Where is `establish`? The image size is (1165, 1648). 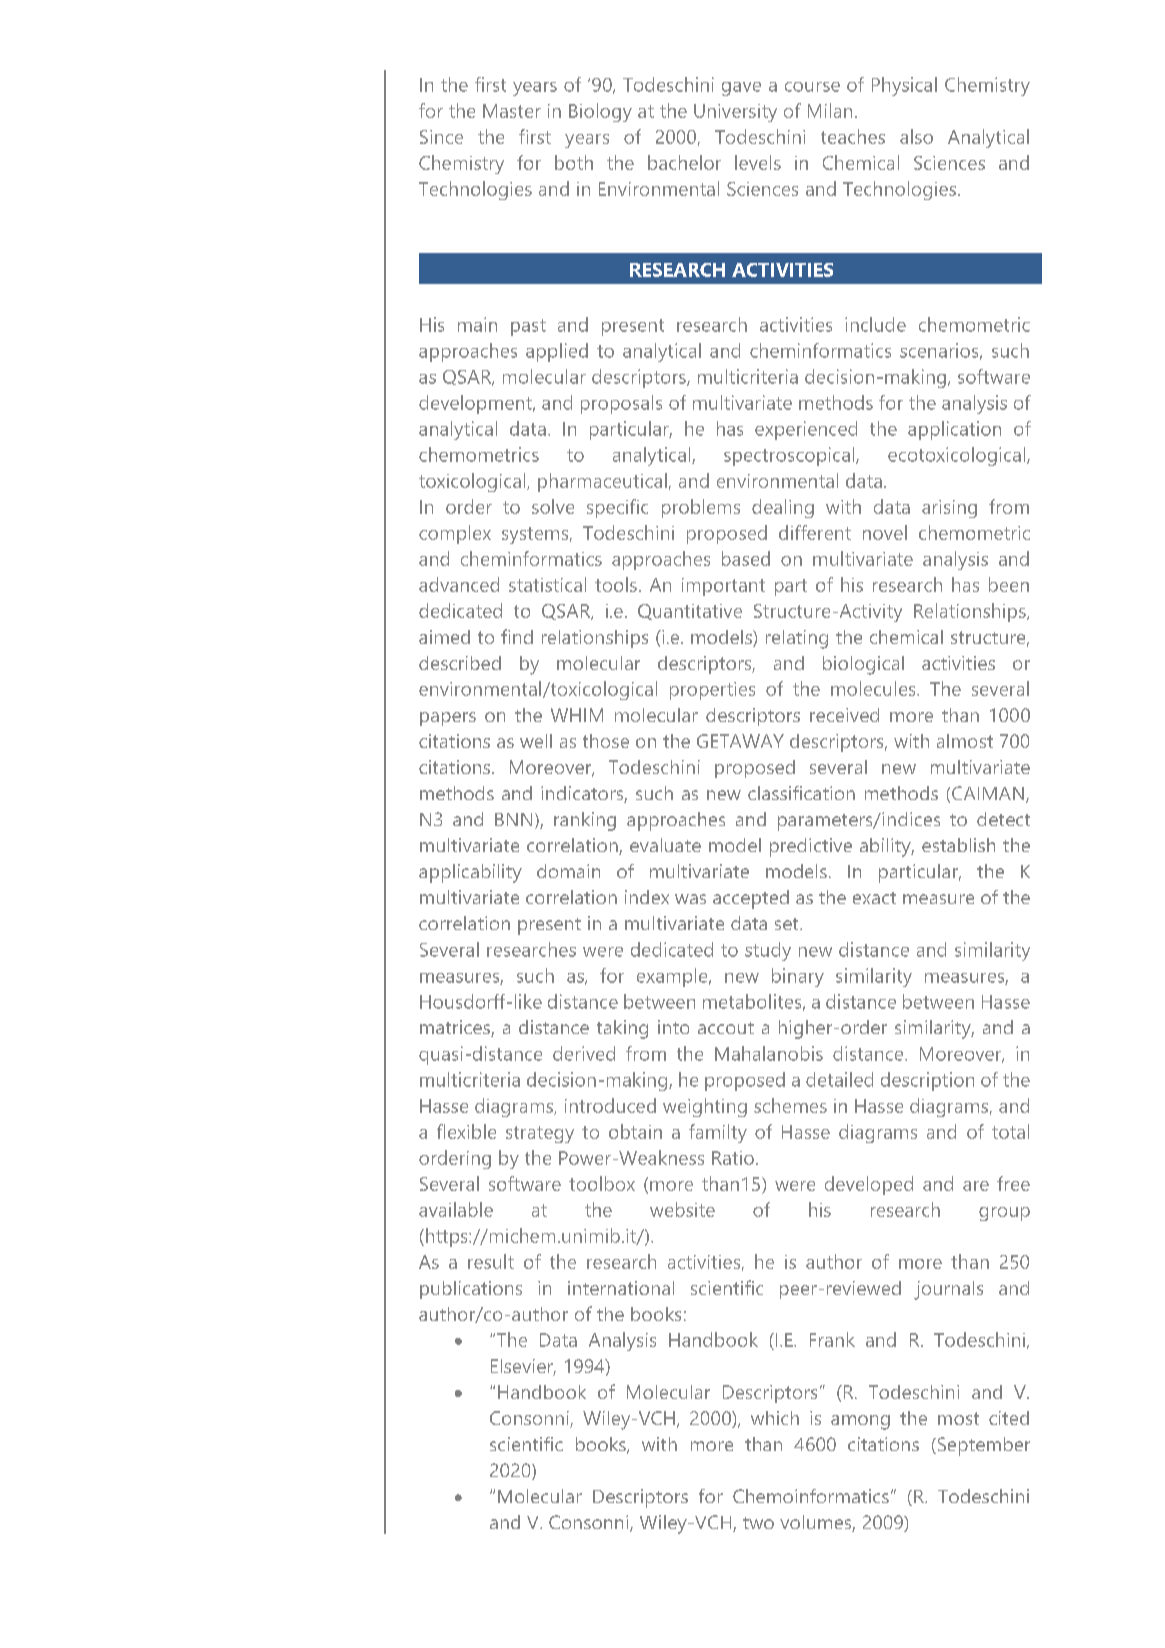
establish is located at coordinates (958, 845).
